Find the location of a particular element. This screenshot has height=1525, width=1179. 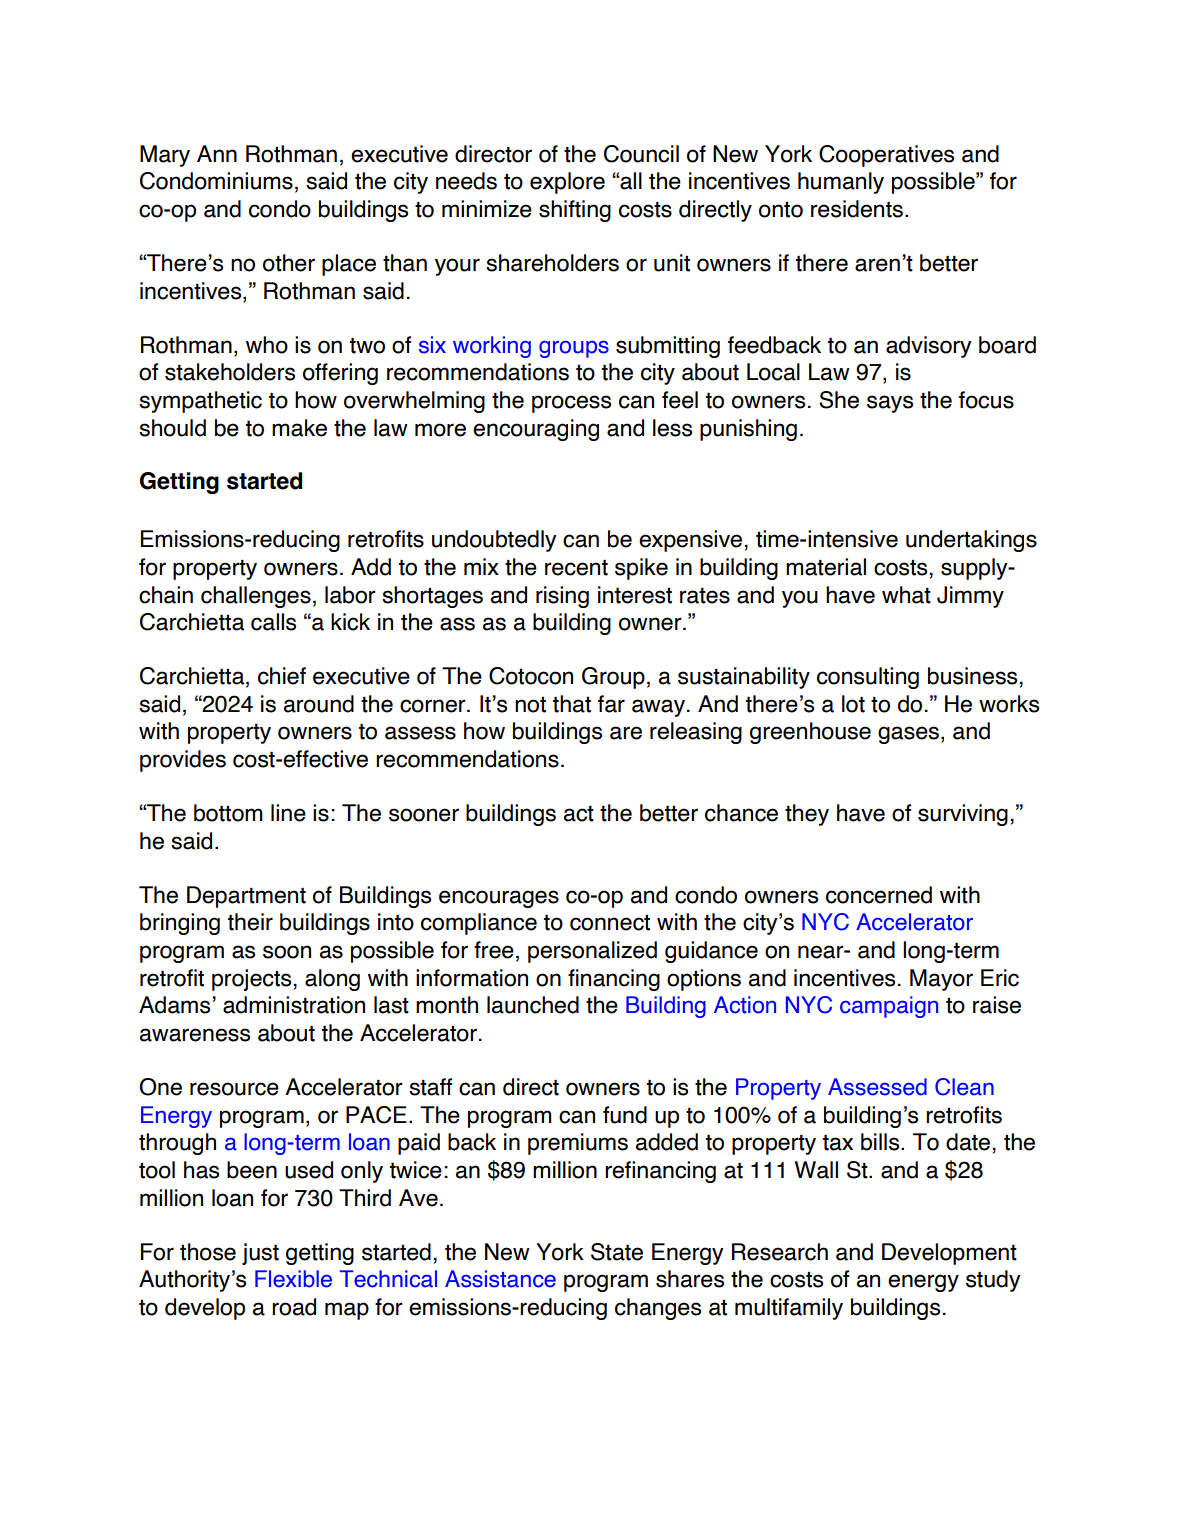

concerned is located at coordinates (879, 895).
